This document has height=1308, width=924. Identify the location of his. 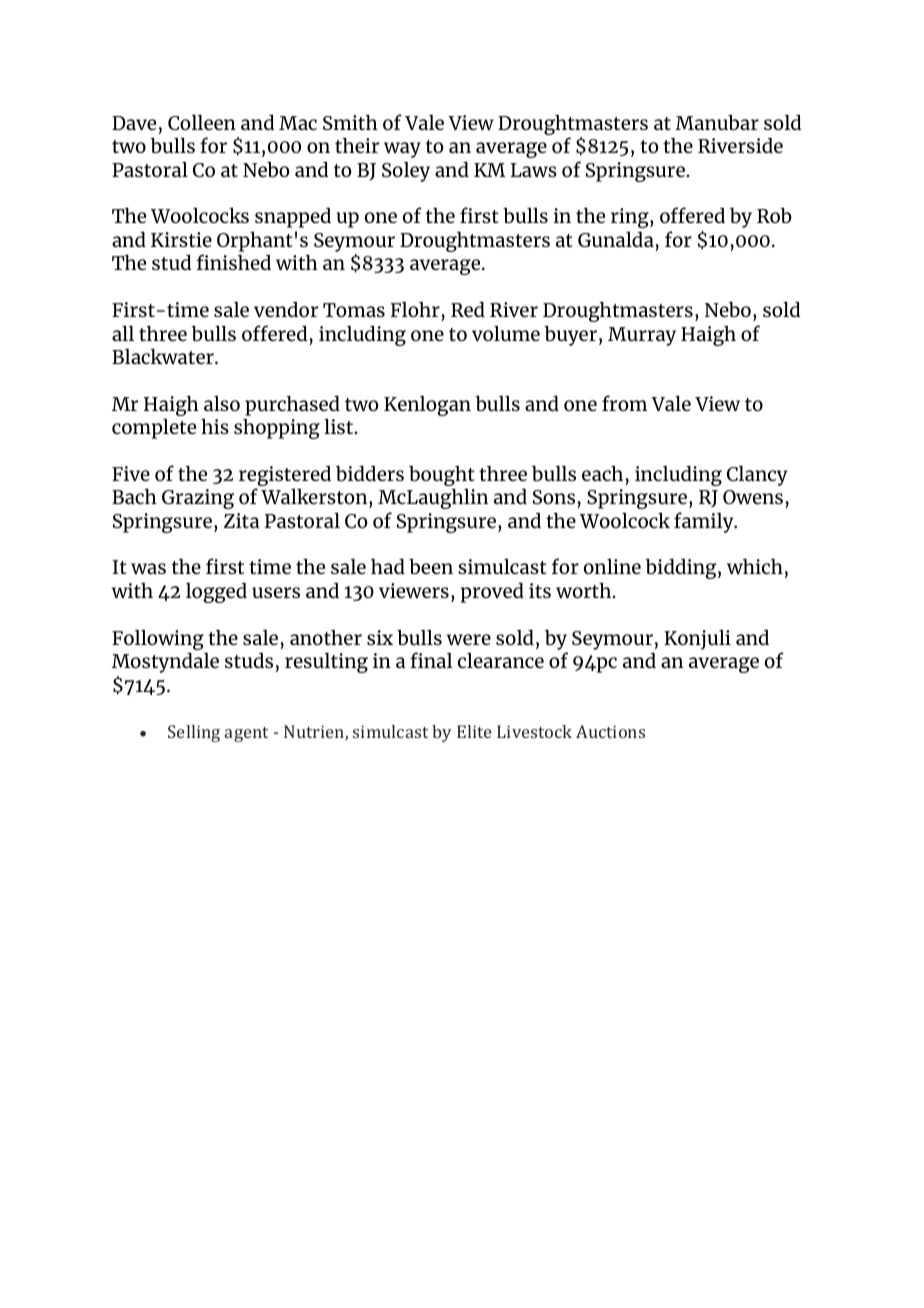
(215, 426).
